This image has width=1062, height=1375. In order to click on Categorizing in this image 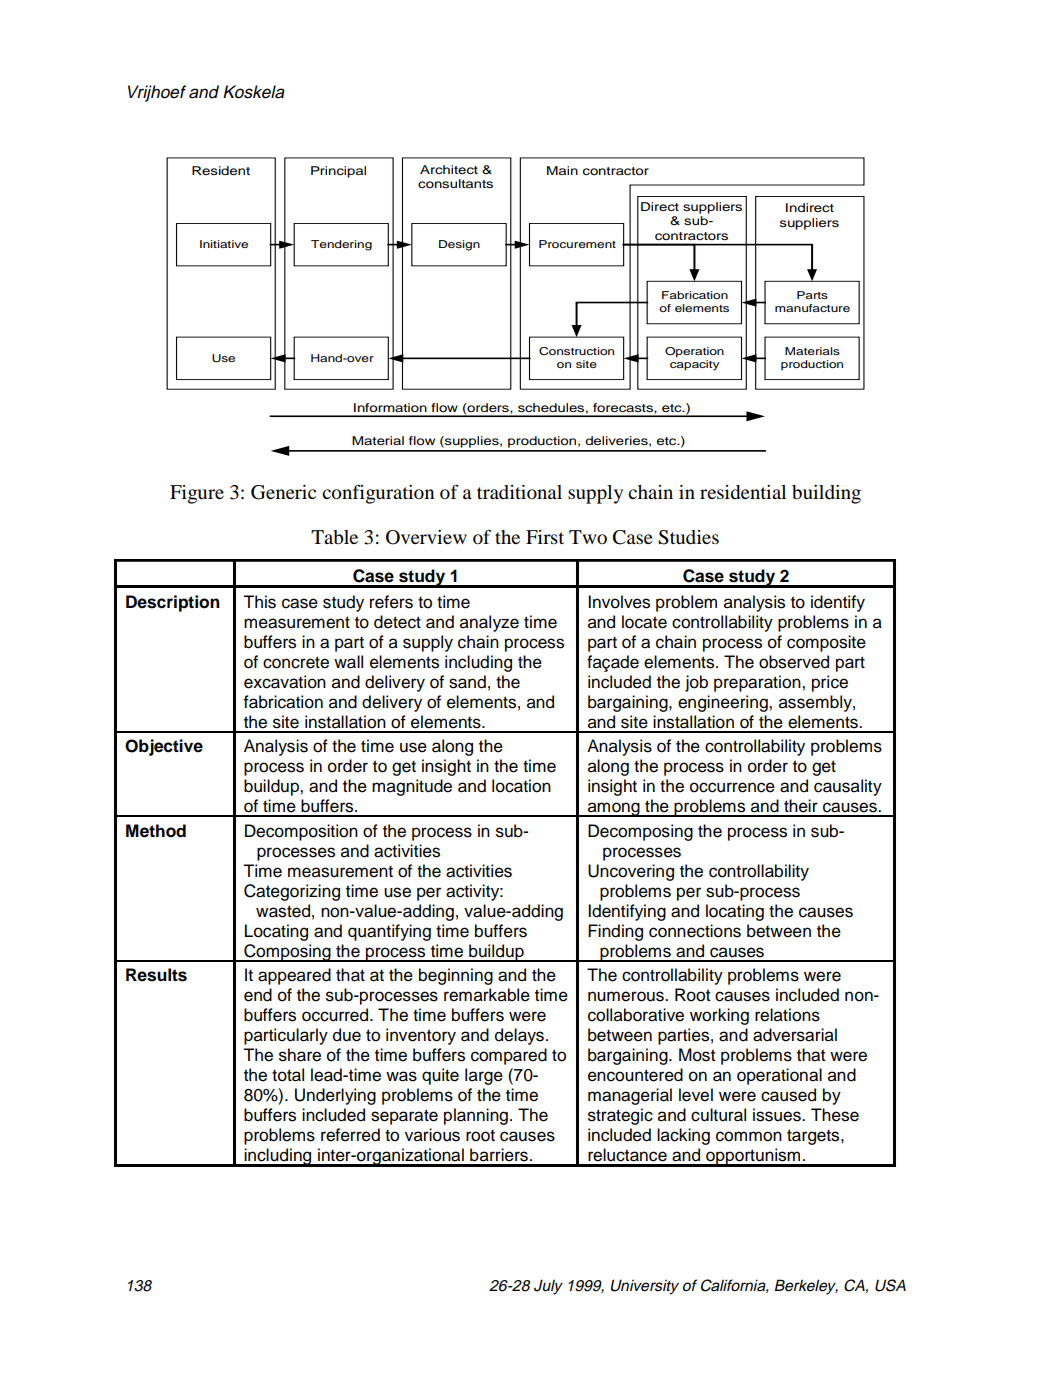, I will do `click(292, 892)`.
